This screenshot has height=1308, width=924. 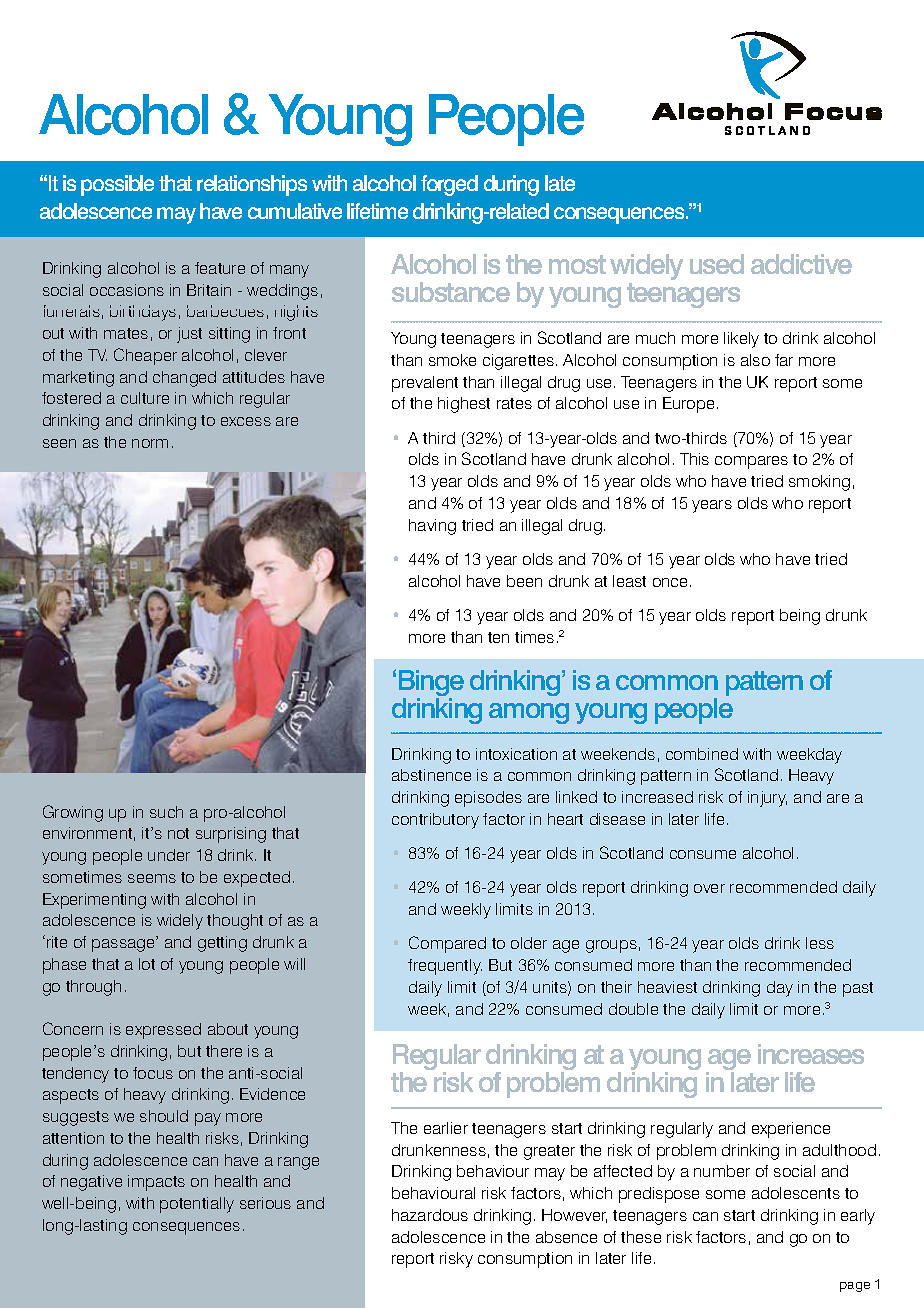 What do you see at coordinates (449, 185) in the screenshot?
I see `forged` at bounding box center [449, 185].
